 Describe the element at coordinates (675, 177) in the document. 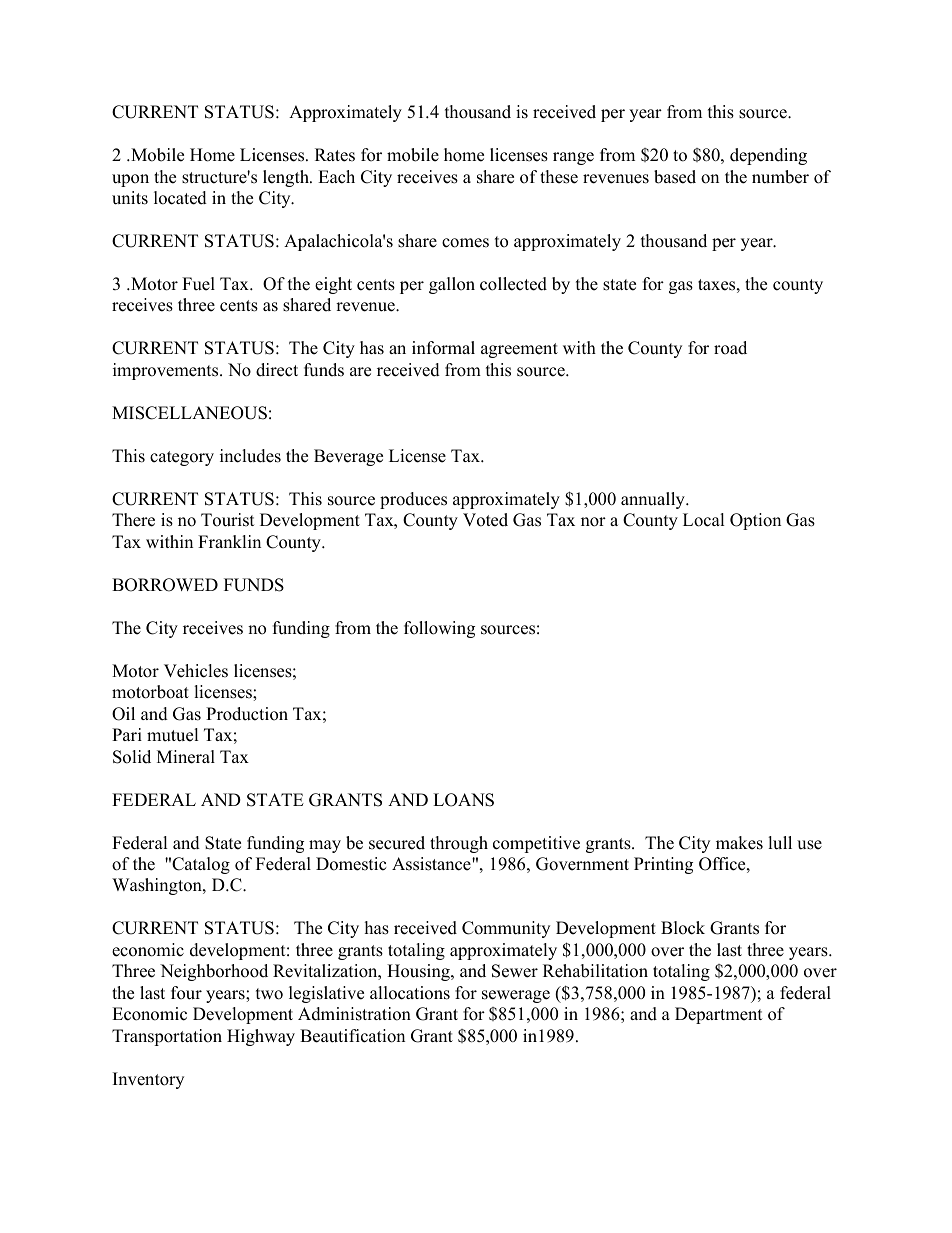

I see `based` at that location.
